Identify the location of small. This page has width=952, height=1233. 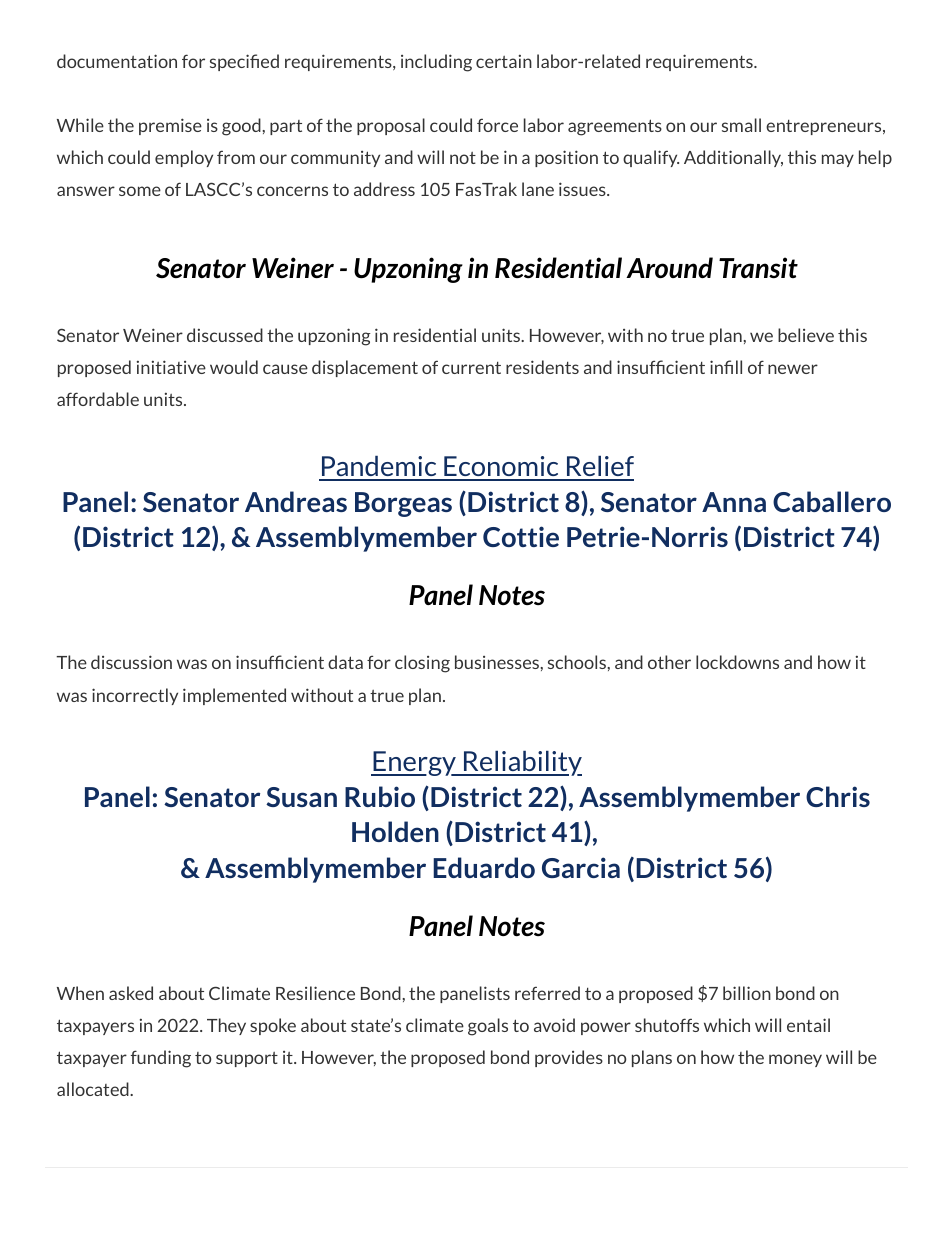
(741, 125).
